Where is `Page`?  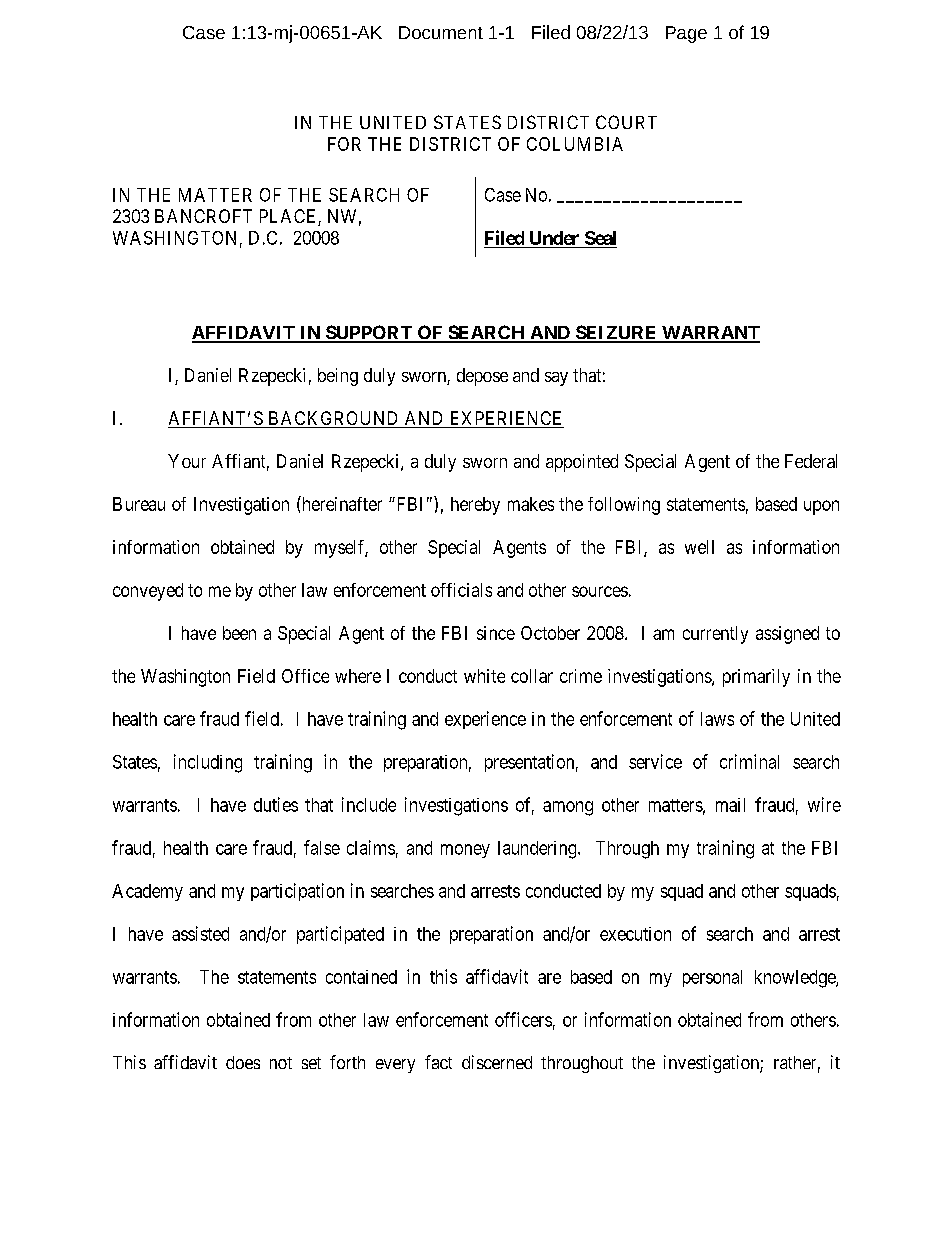
Page is located at coordinates (686, 34).
